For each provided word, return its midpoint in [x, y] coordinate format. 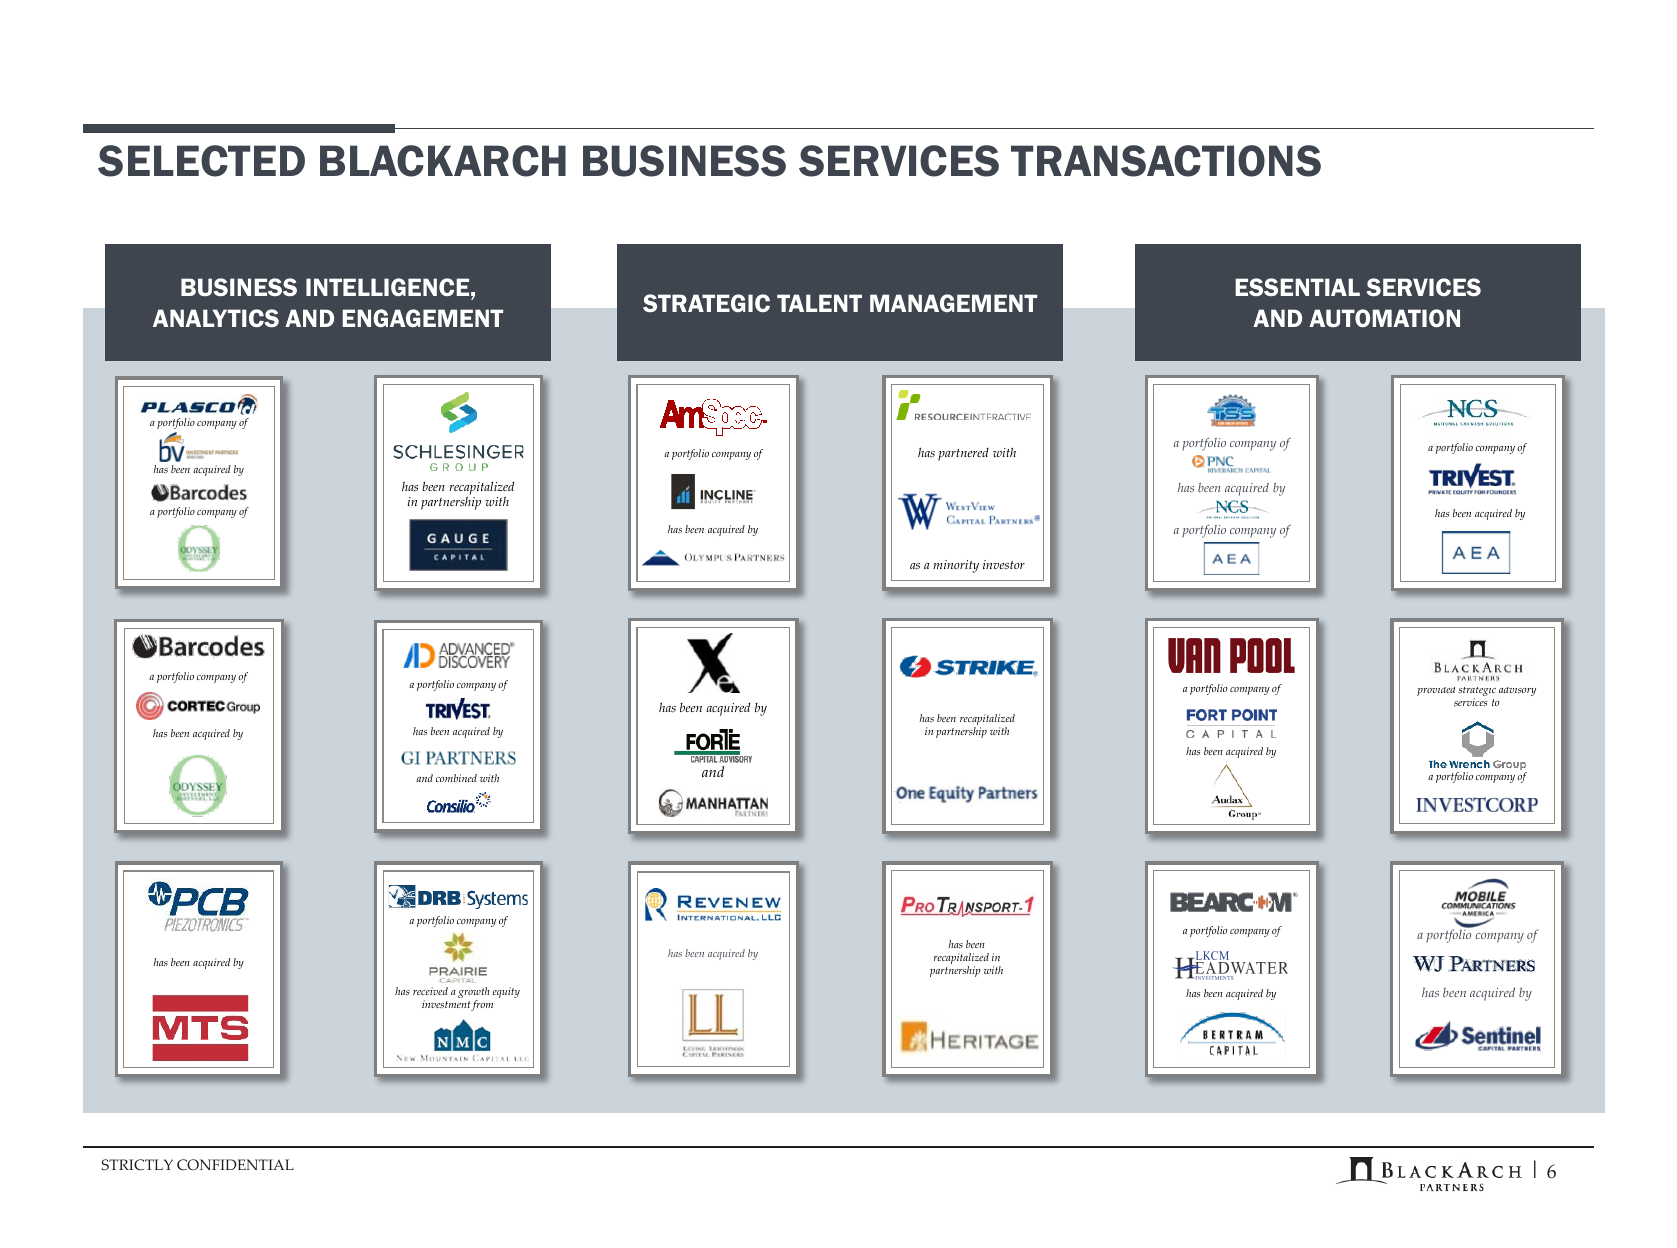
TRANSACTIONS [1166, 161]
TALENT [819, 303]
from [482, 1005]
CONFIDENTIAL [235, 1165]
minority [956, 566]
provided [1436, 691]
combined [456, 778]
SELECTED [201, 161]
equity [506, 992]
